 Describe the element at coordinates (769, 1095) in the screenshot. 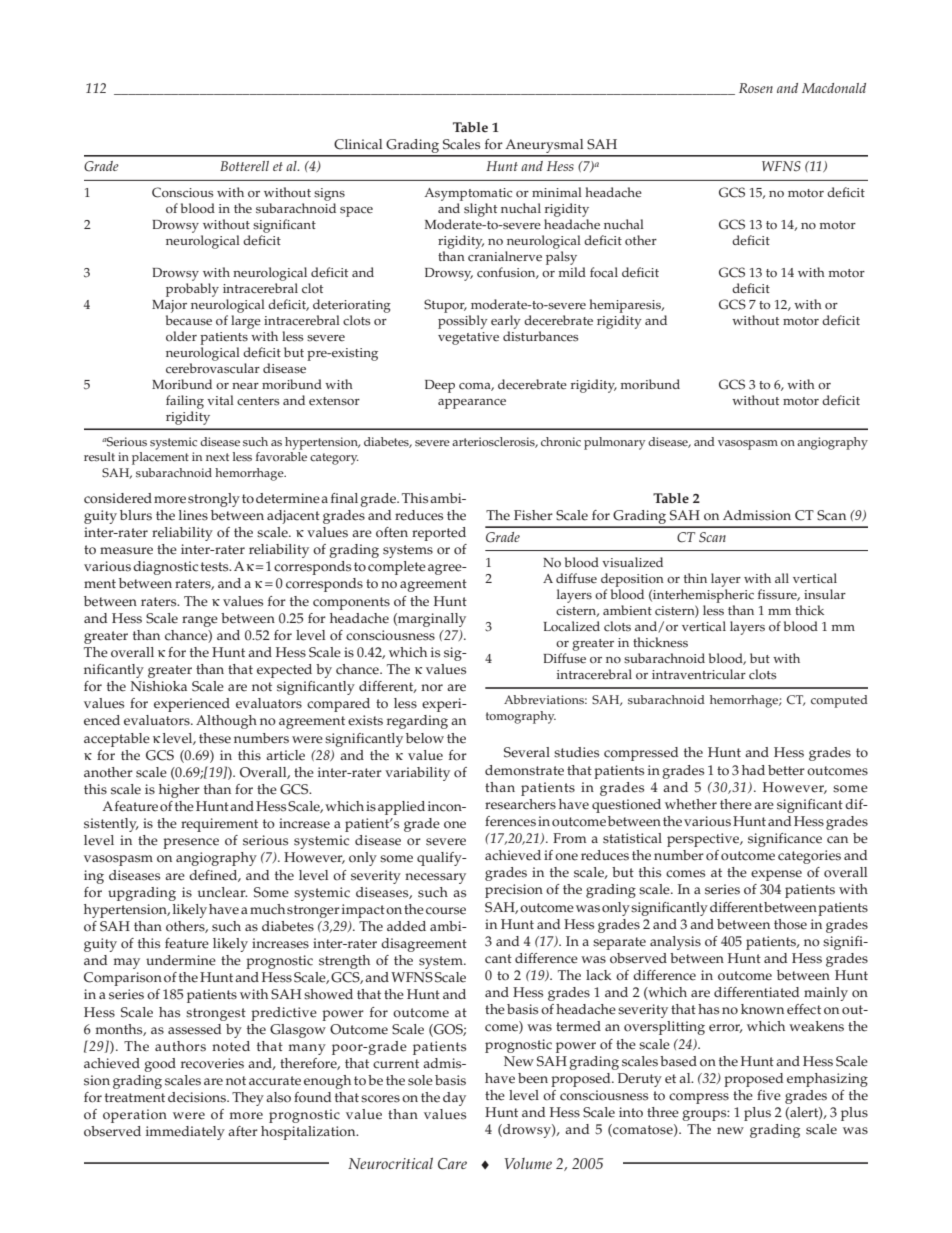

I see `five` at that location.
